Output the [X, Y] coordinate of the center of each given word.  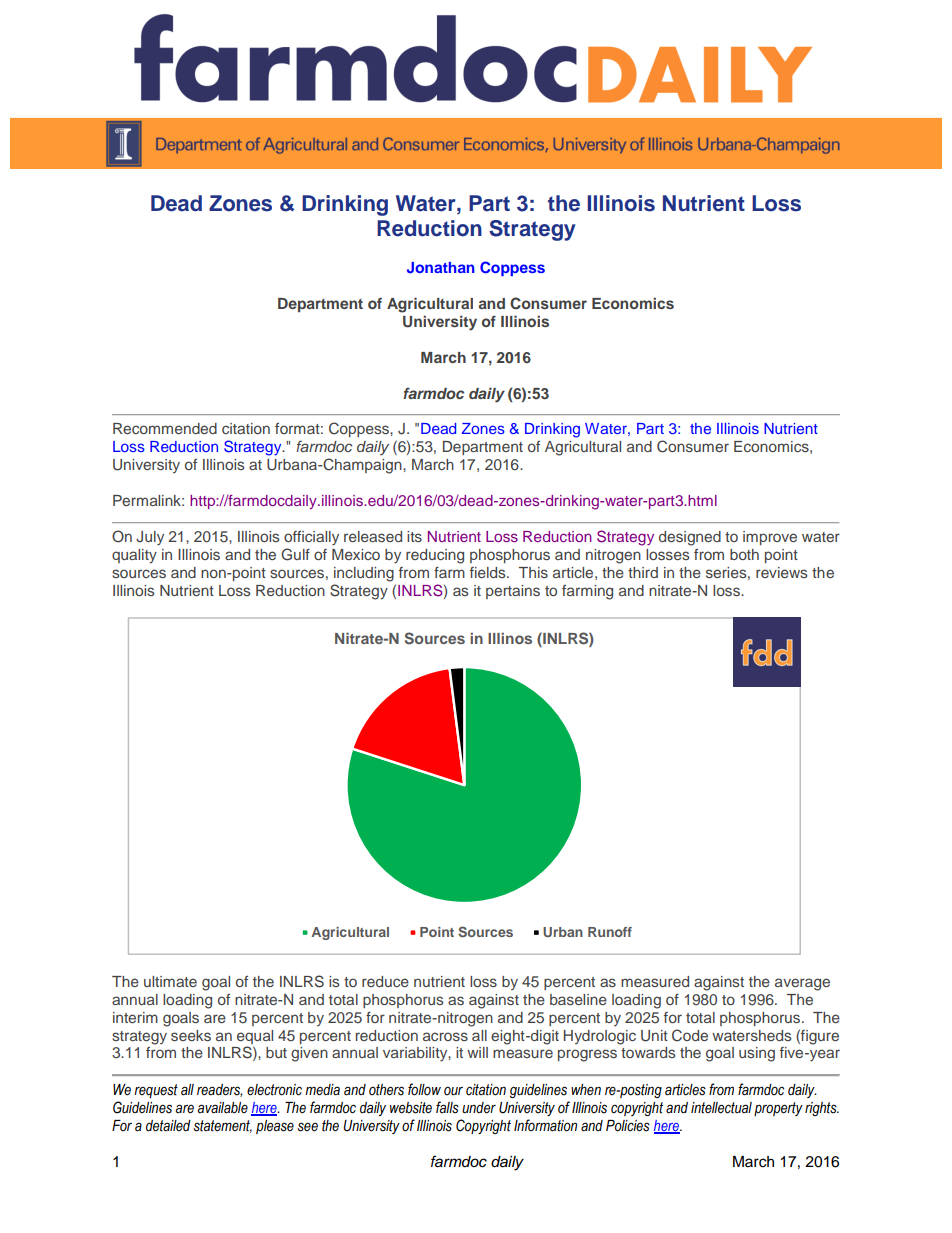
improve [770, 538]
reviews [781, 572]
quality [134, 556]
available [223, 1108]
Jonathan [441, 268]
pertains [513, 592]
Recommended [165, 428]
